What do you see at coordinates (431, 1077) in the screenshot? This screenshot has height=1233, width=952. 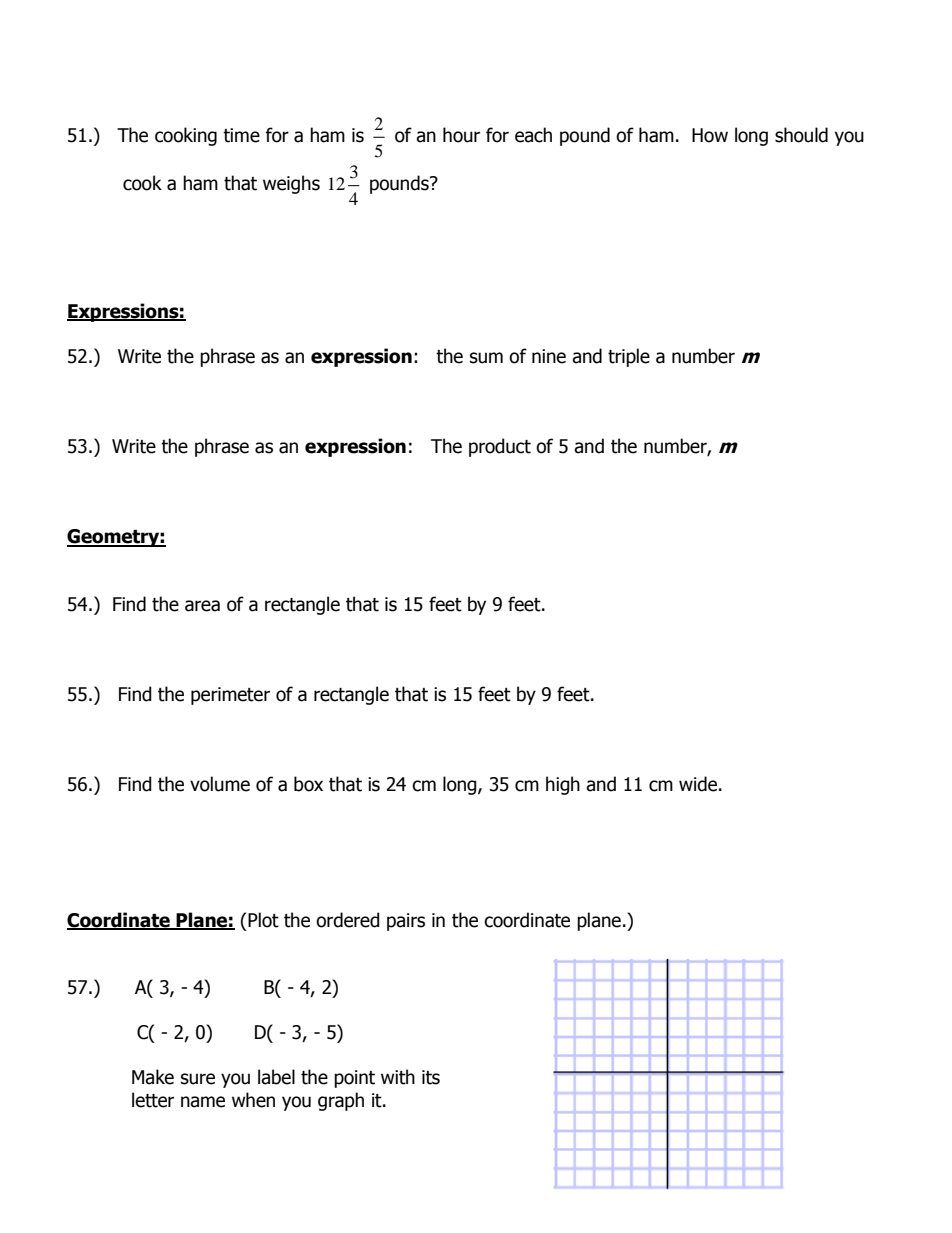 I see `its` at bounding box center [431, 1077].
